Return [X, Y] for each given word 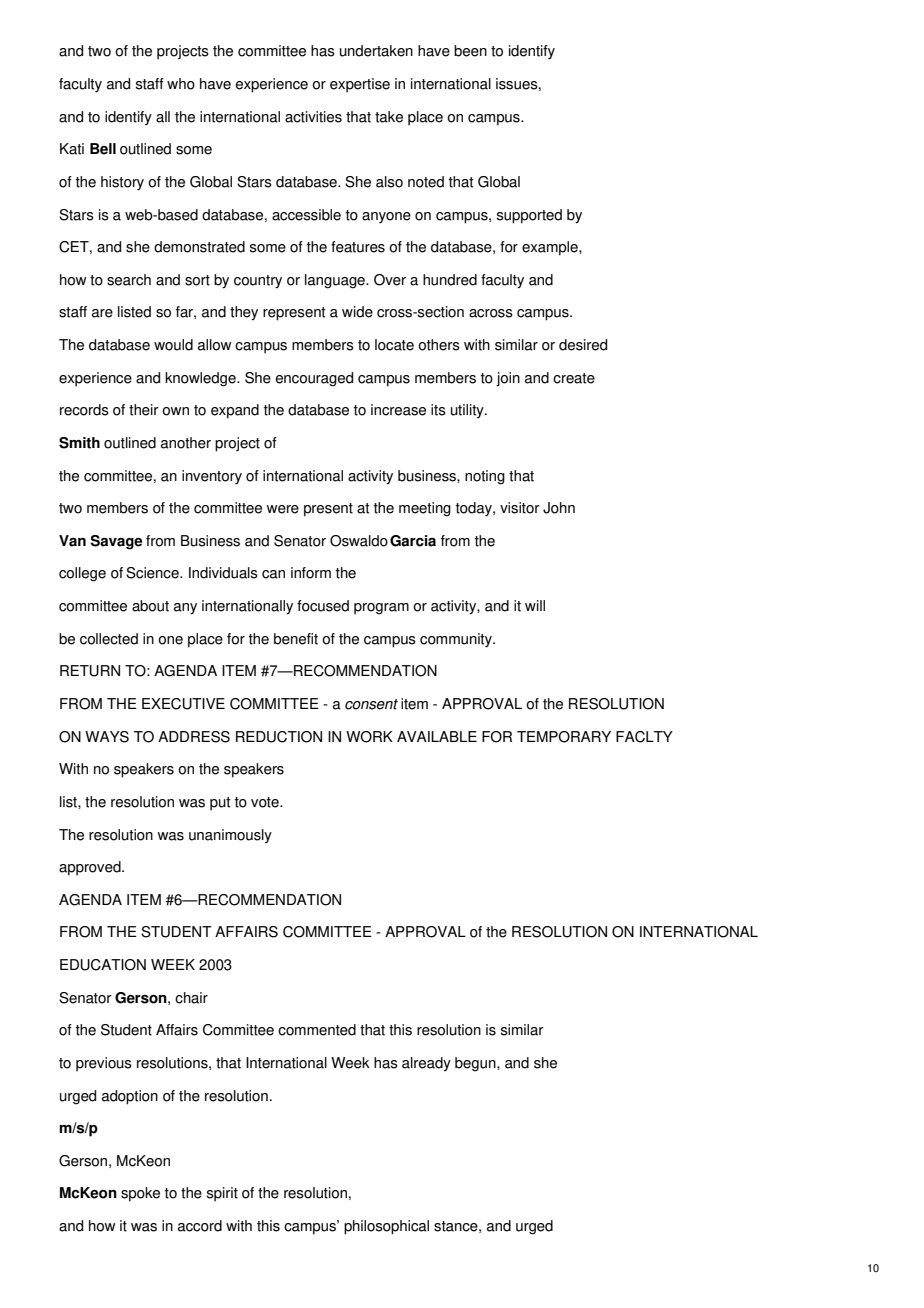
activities [313, 117]
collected [109, 639]
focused [323, 606]
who [181, 84]
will [535, 605]
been [470, 51]
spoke [140, 1194]
